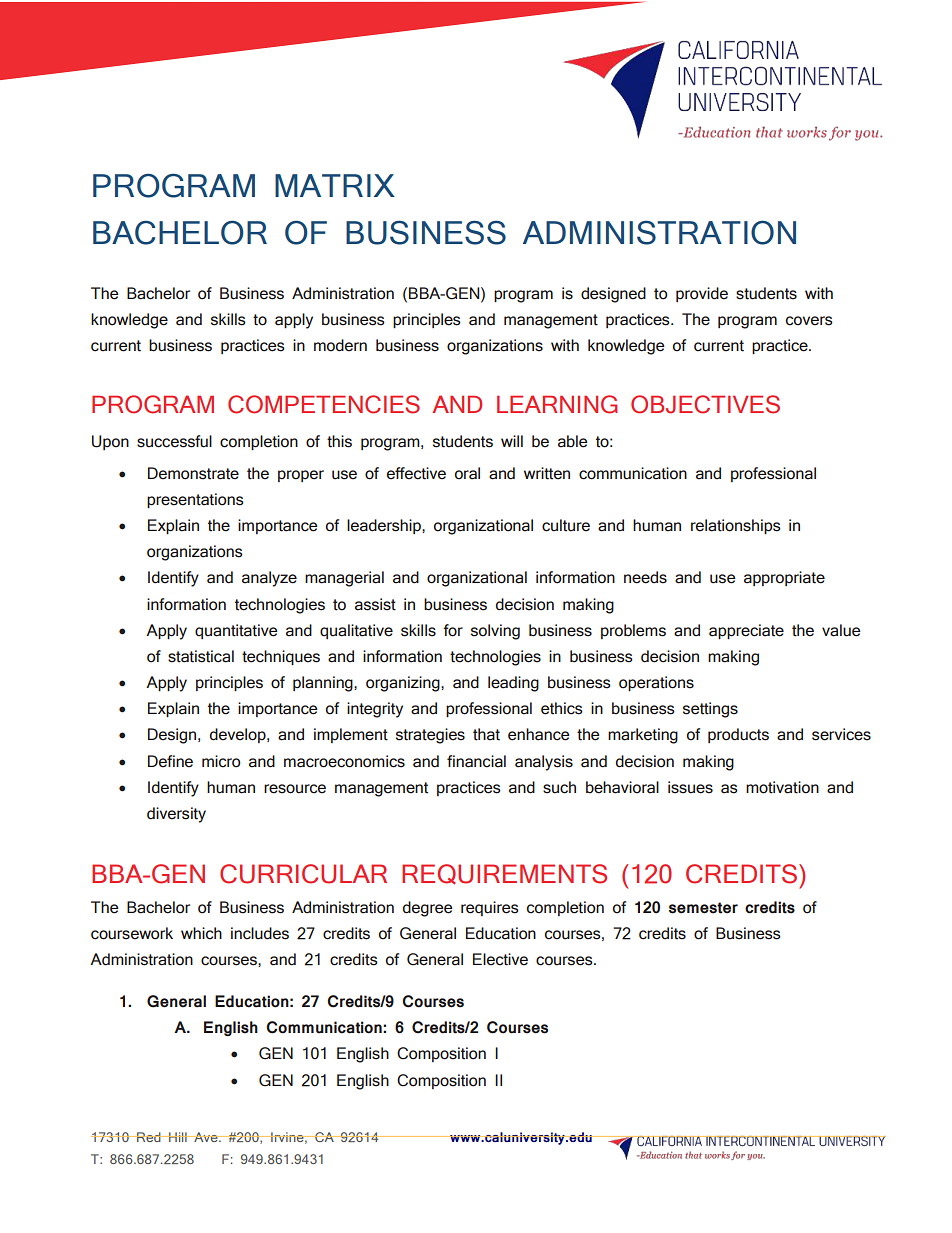 The height and width of the screenshot is (1233, 952). What do you see at coordinates (782, 787) in the screenshot?
I see `motivation` at bounding box center [782, 787].
